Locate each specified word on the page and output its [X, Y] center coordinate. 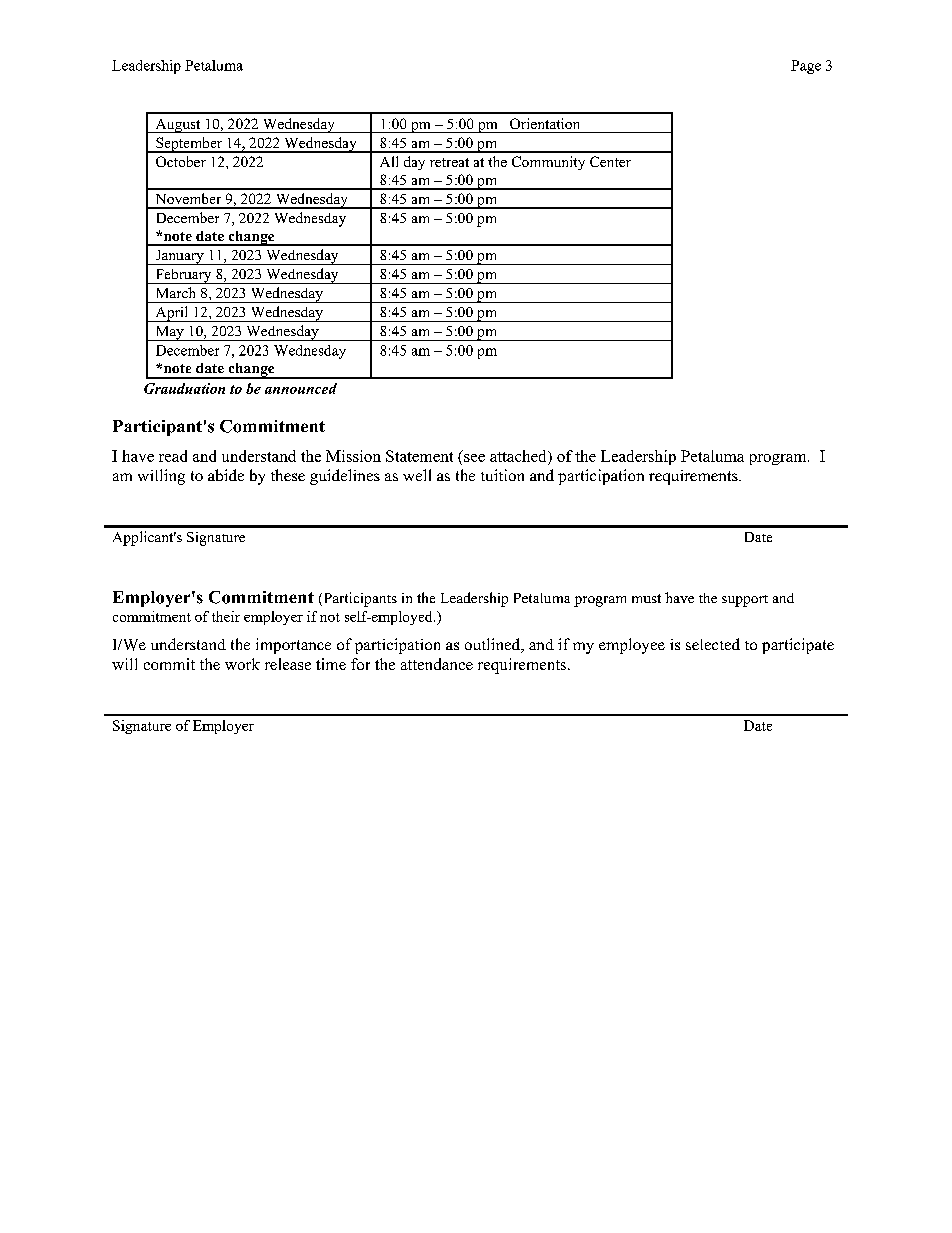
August [178, 126]
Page [806, 67]
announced [301, 388]
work [242, 664]
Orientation [544, 123]
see [474, 458]
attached [519, 456]
